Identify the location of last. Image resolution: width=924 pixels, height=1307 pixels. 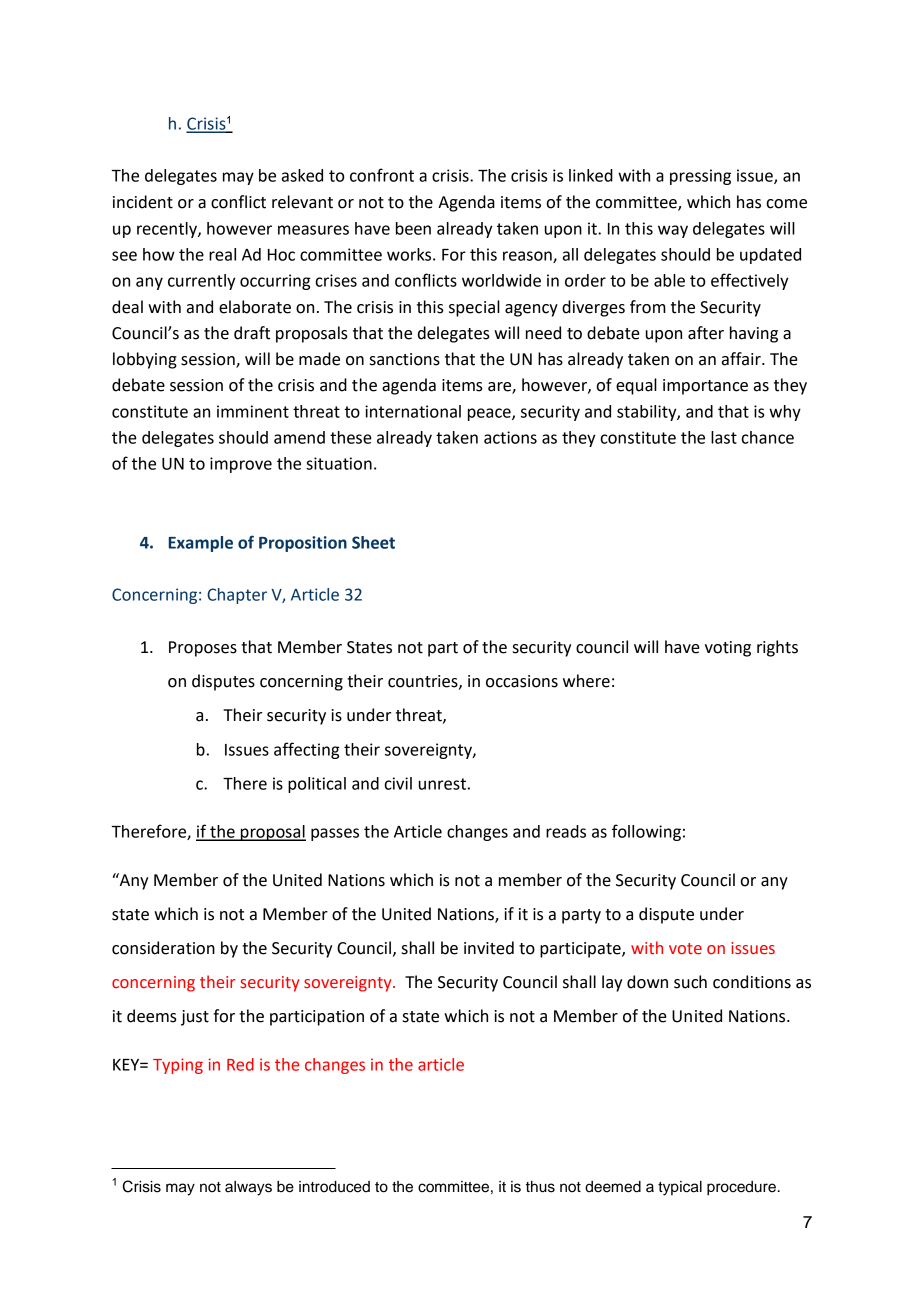
(724, 437).
